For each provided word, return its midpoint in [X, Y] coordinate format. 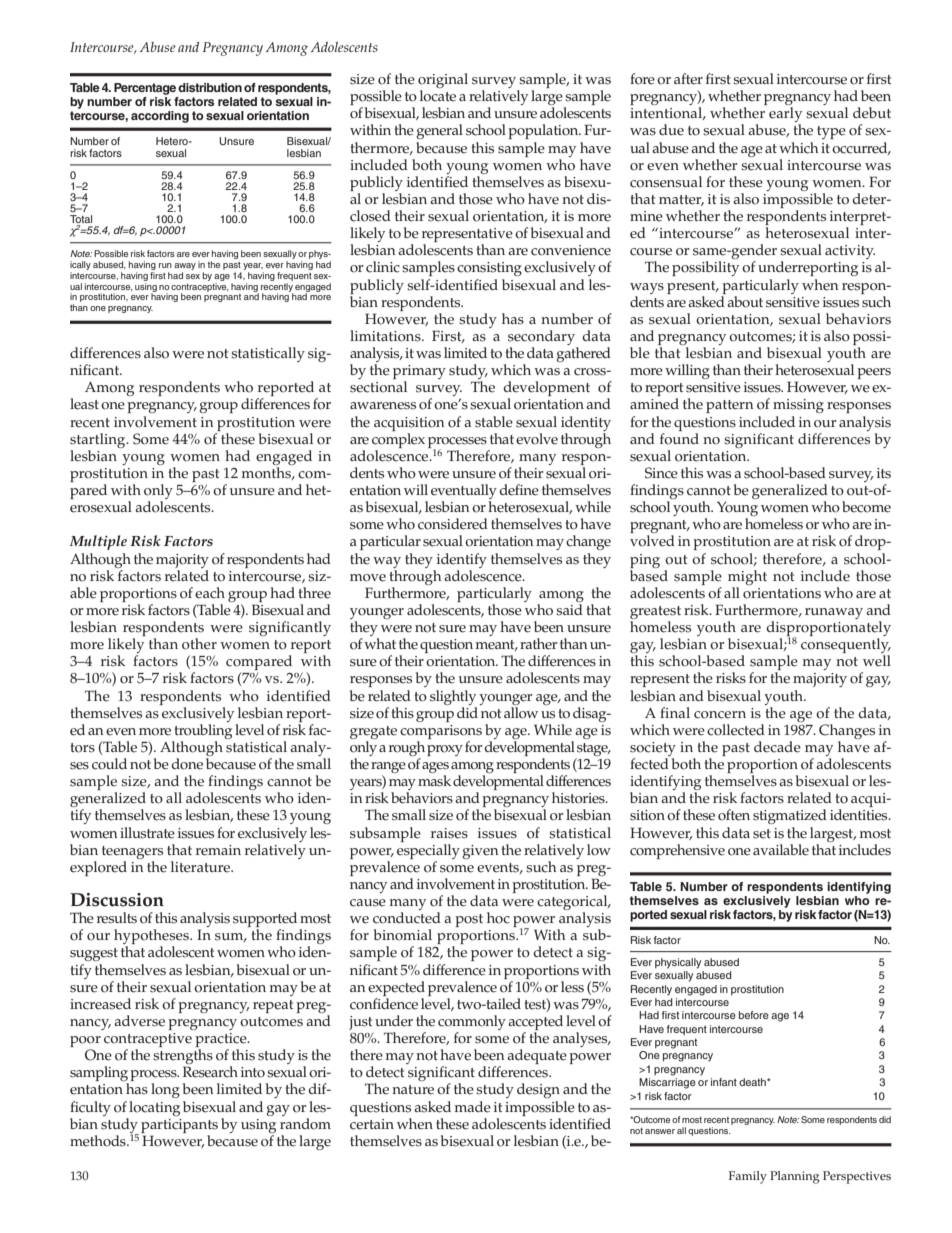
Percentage [145, 89]
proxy [445, 750]
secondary [543, 339]
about [745, 302]
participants [179, 1126]
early [785, 116]
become [866, 507]
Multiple [98, 542]
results [117, 918]
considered [453, 524]
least [84, 404]
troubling [203, 731]
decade [777, 747]
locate [438, 96]
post [469, 920]
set [762, 834]
